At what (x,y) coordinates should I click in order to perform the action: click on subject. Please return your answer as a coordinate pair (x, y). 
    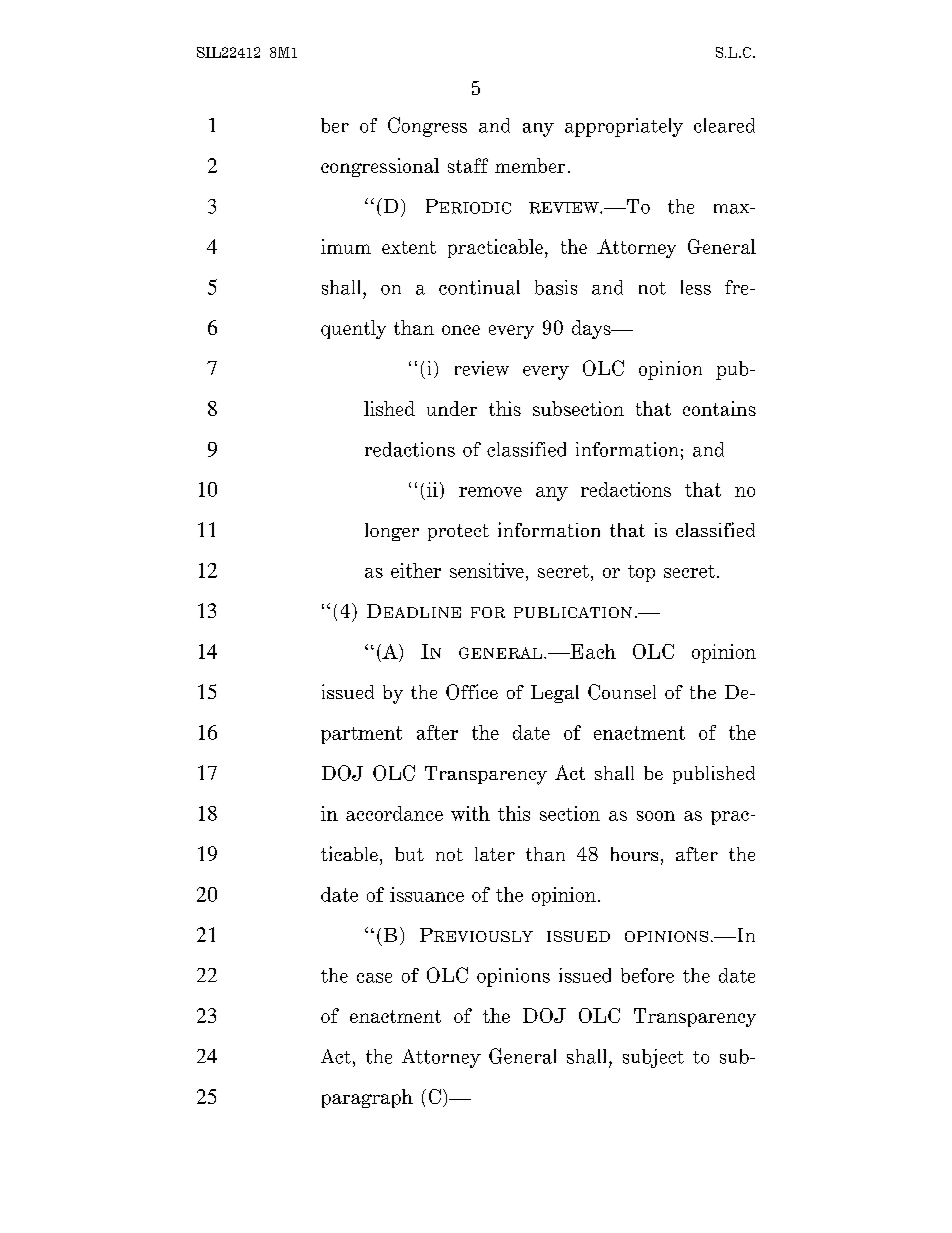
    Looking at the image, I should click on (653, 1058).
